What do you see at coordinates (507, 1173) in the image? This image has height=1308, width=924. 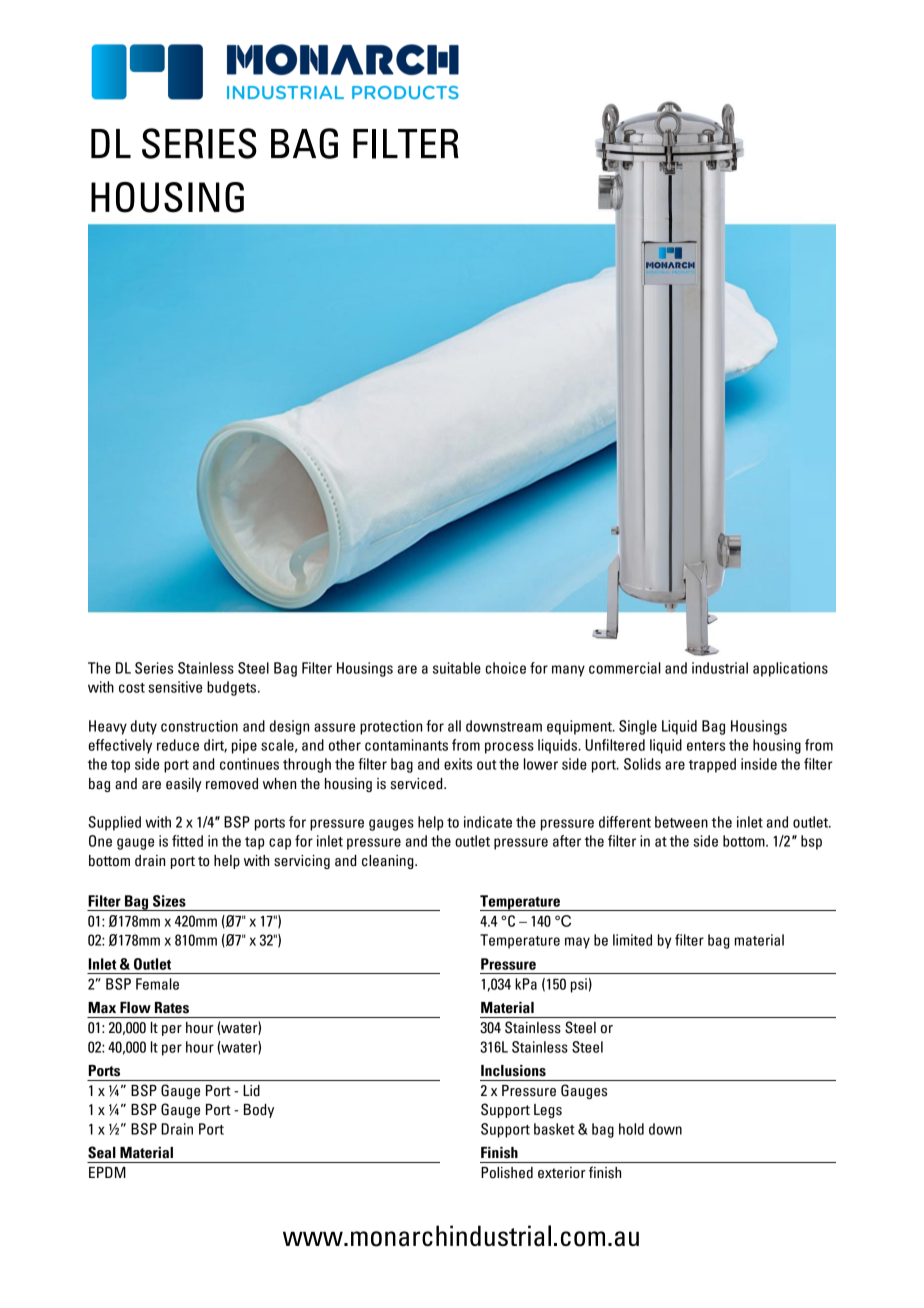 I see `Polished` at bounding box center [507, 1173].
